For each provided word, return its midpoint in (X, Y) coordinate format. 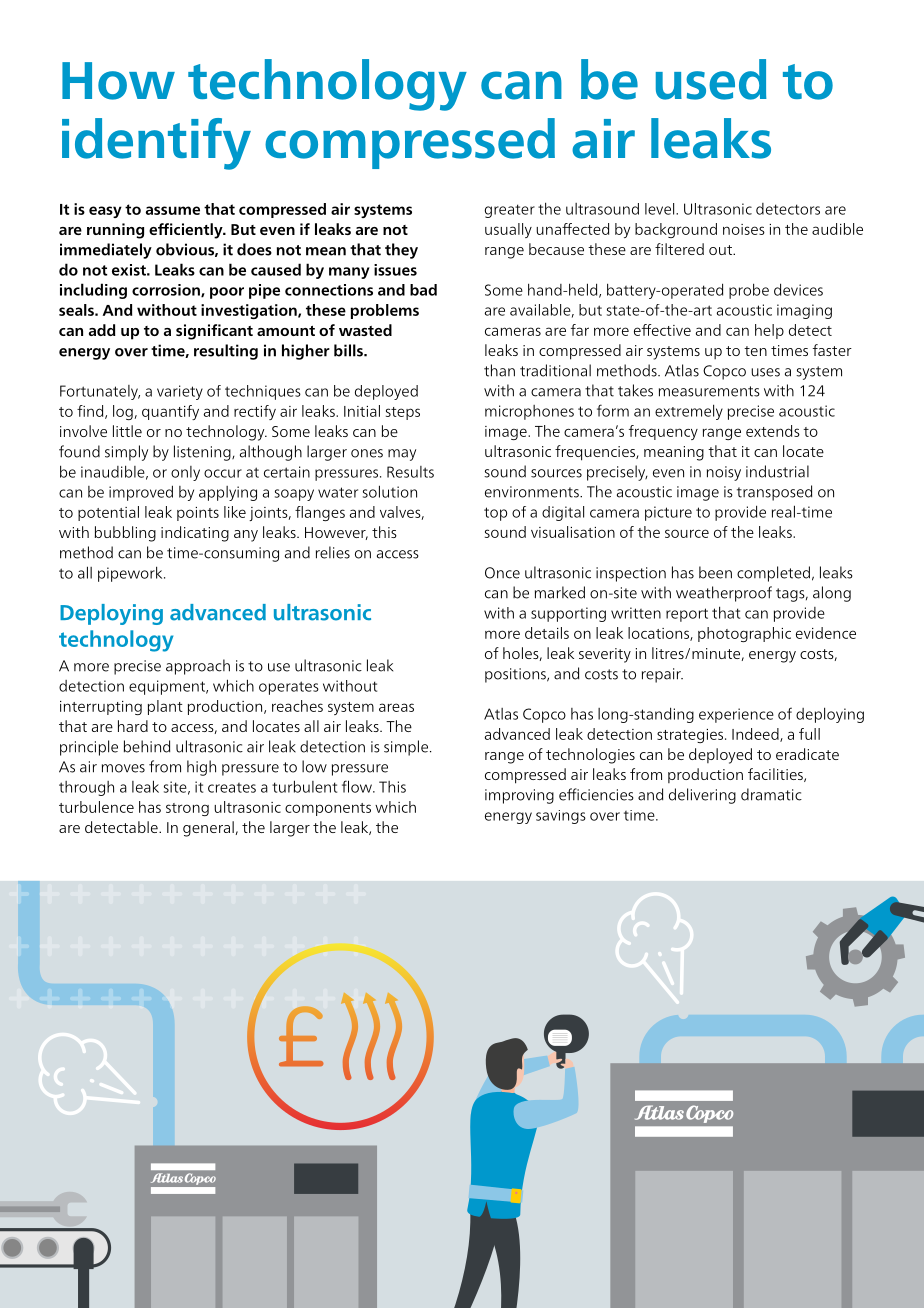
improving (519, 796)
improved (141, 493)
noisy (724, 473)
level (661, 209)
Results (410, 472)
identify (156, 144)
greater (510, 211)
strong (187, 809)
